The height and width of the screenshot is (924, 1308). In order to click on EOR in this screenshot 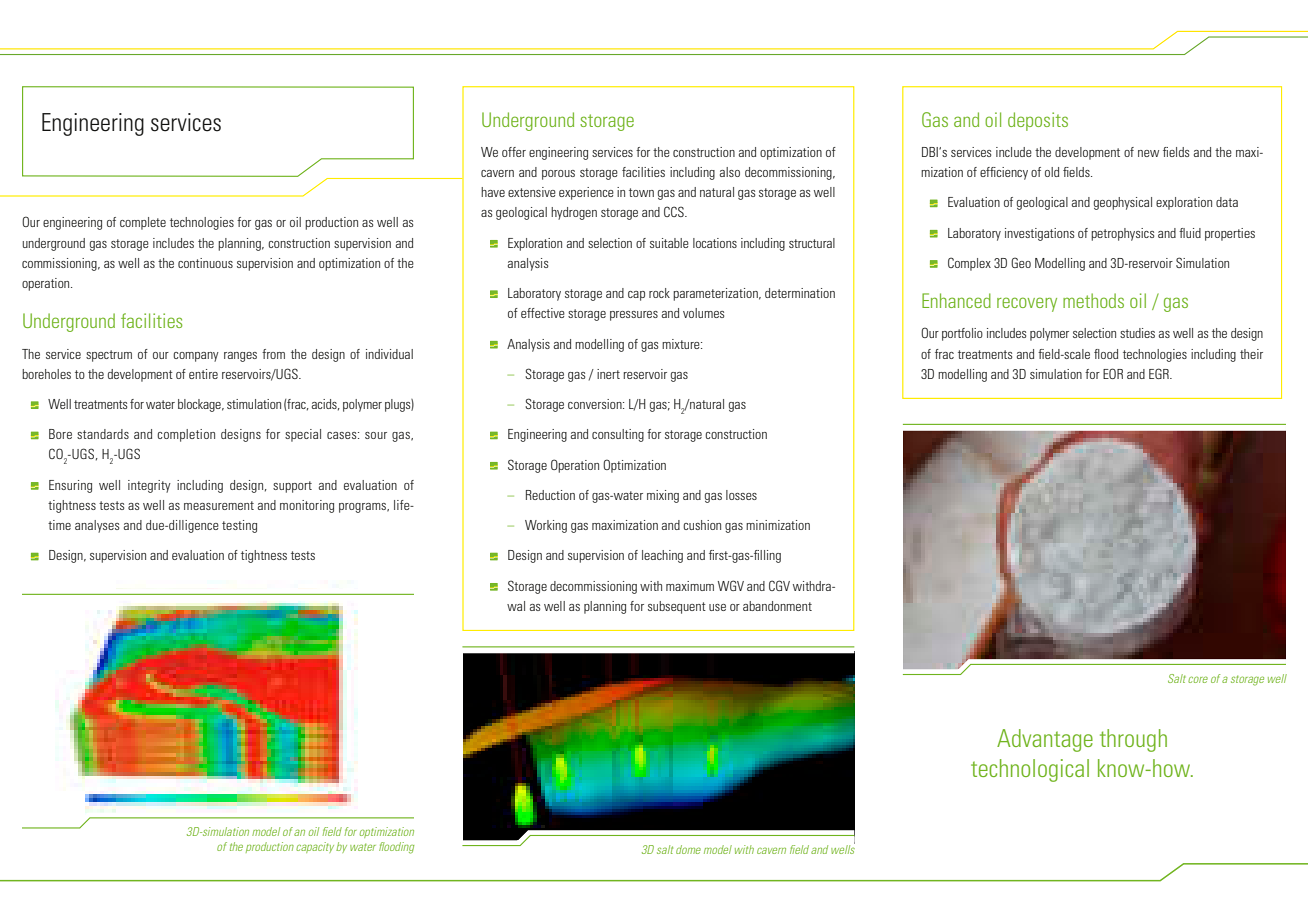, I will do `click(1113, 373)`.
